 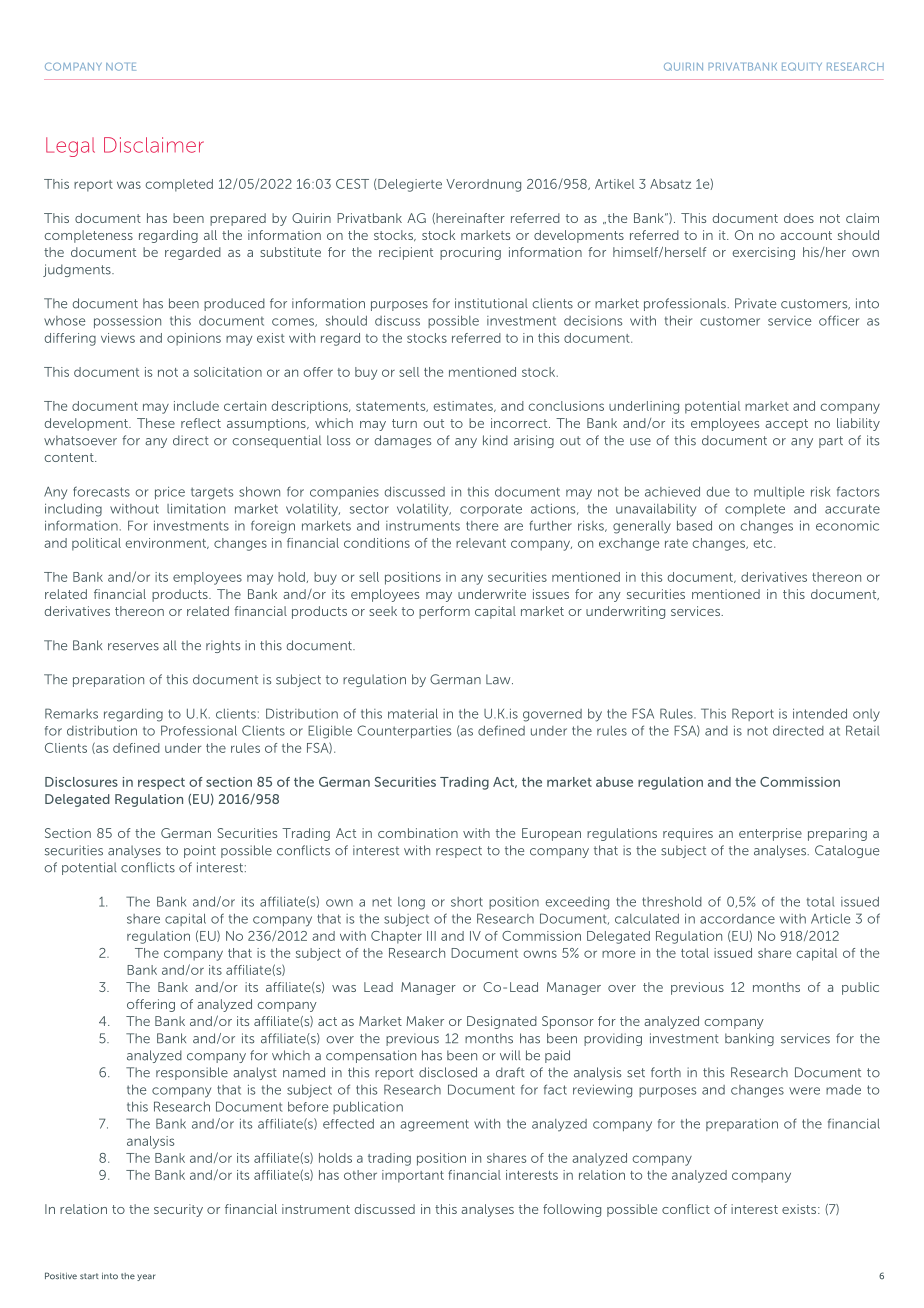 What do you see at coordinates (572, 1210) in the image?
I see `following` at bounding box center [572, 1210].
